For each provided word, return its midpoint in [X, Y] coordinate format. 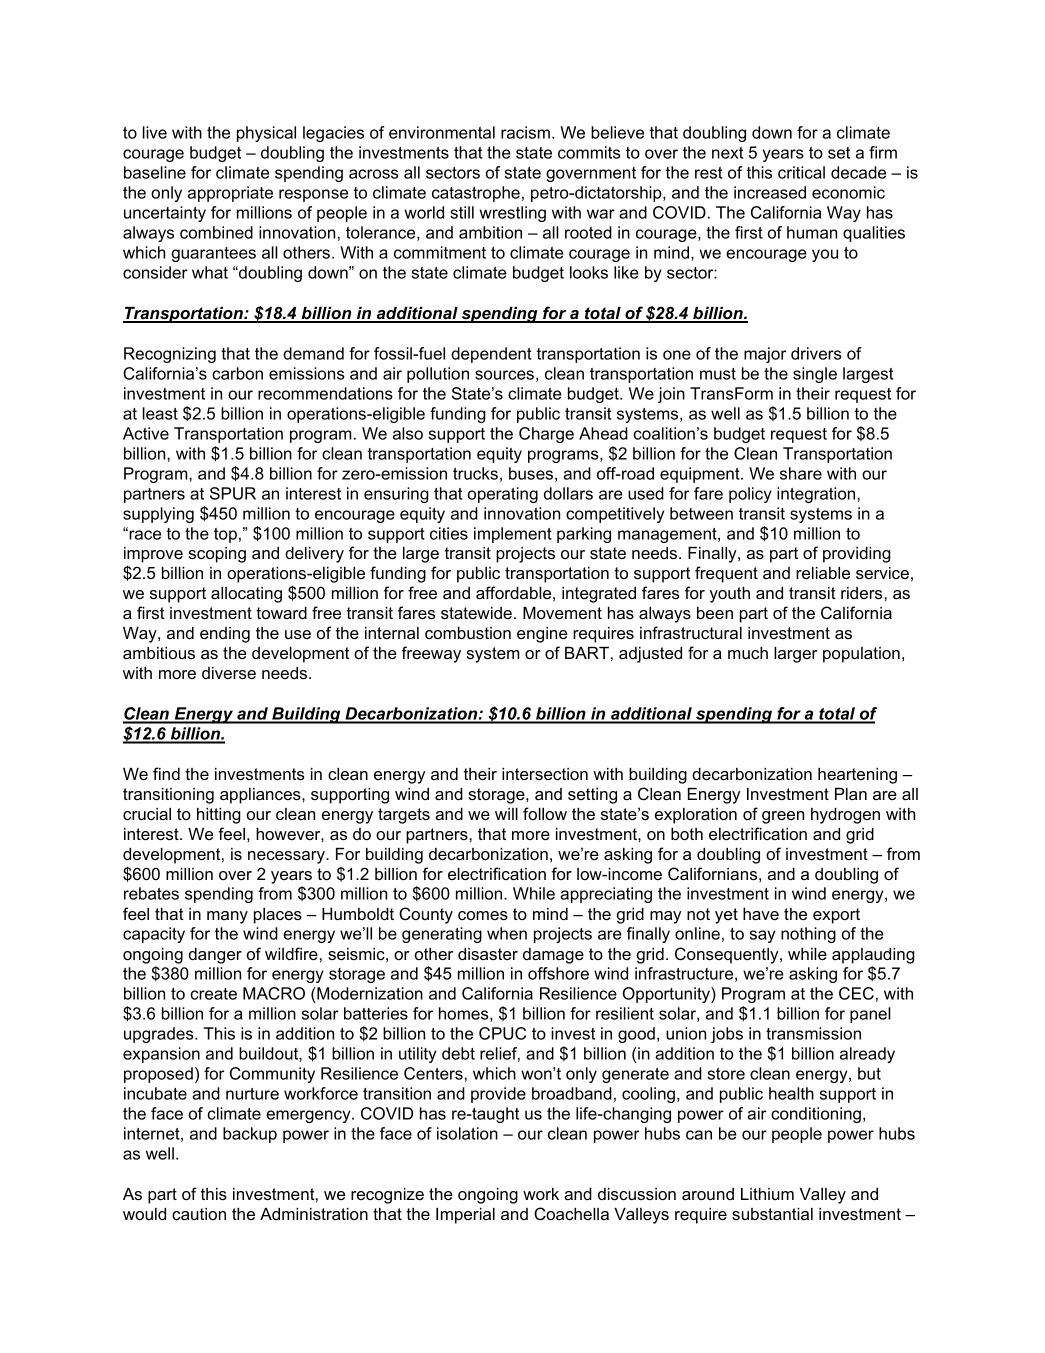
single [815, 375]
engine [542, 635]
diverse [229, 673]
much [748, 653]
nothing [808, 935]
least [160, 413]
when [507, 933]
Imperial [465, 1216]
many [227, 917]
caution [199, 1214]
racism [525, 132]
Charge [546, 435]
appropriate [230, 194]
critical [801, 172]
